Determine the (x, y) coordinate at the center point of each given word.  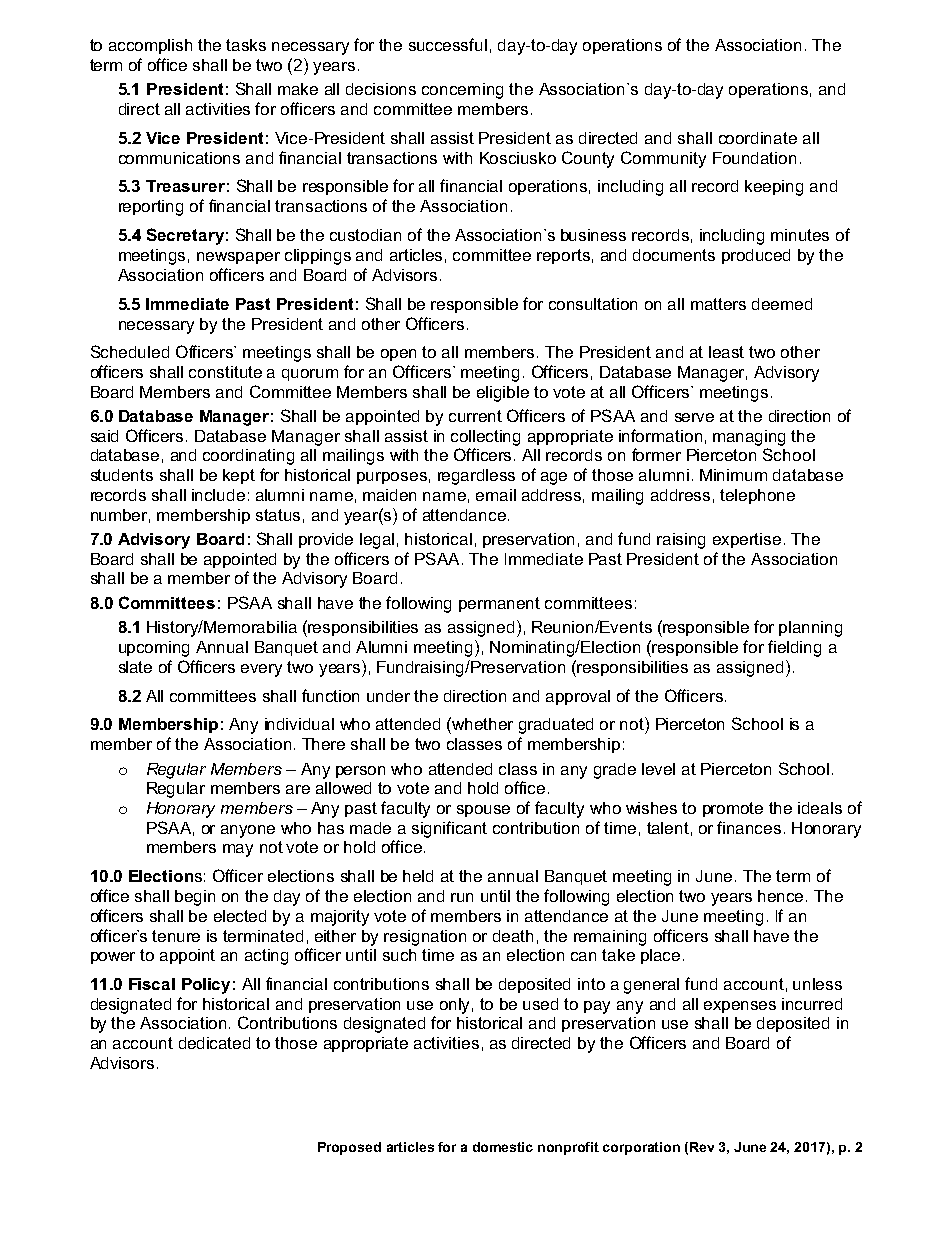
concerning (462, 91)
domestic (503, 1147)
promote (733, 809)
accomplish (150, 46)
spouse (483, 811)
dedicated (214, 1043)
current (475, 416)
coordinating (248, 457)
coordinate (758, 138)
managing (749, 438)
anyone (248, 831)
